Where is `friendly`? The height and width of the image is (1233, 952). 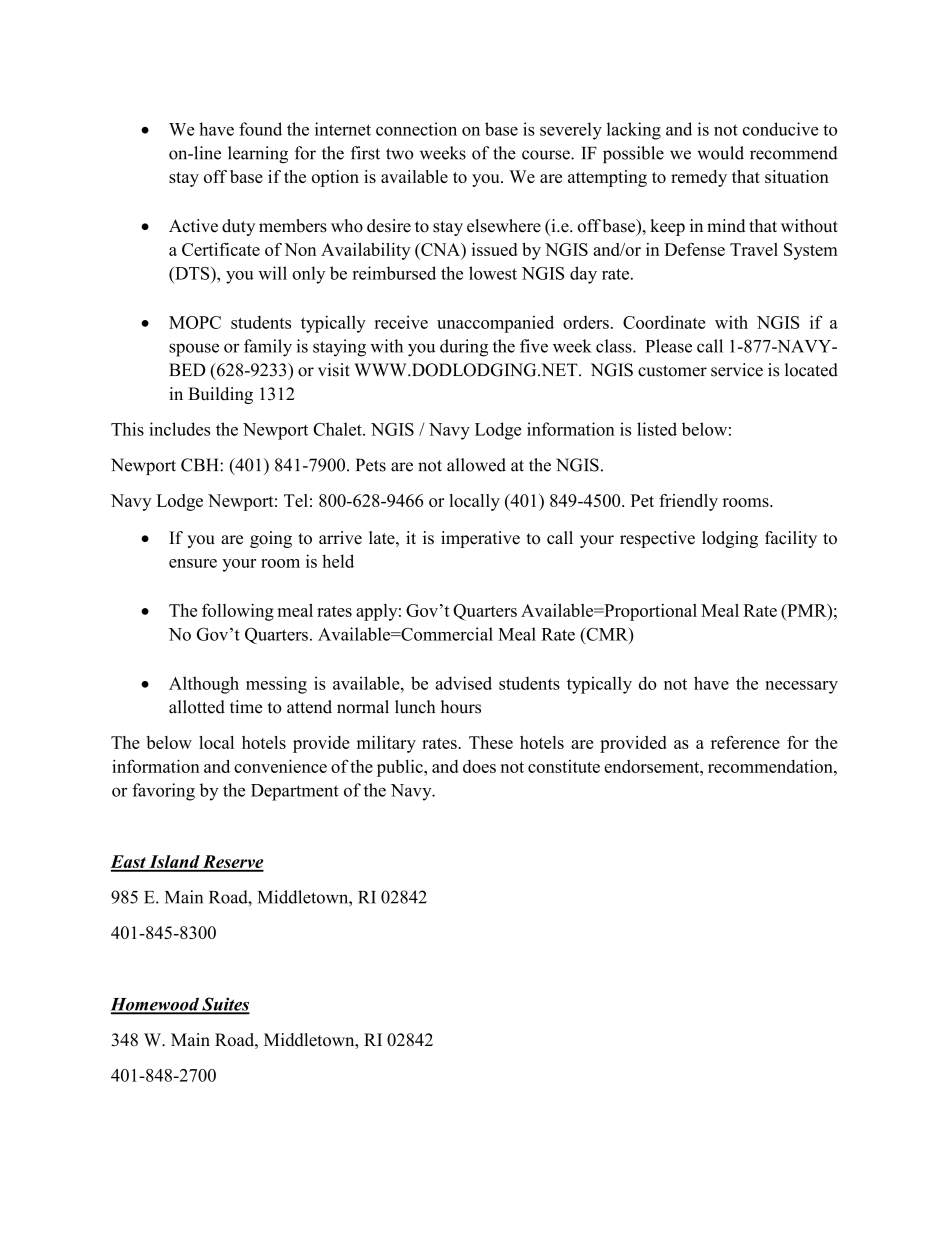
friendly is located at coordinates (688, 502).
